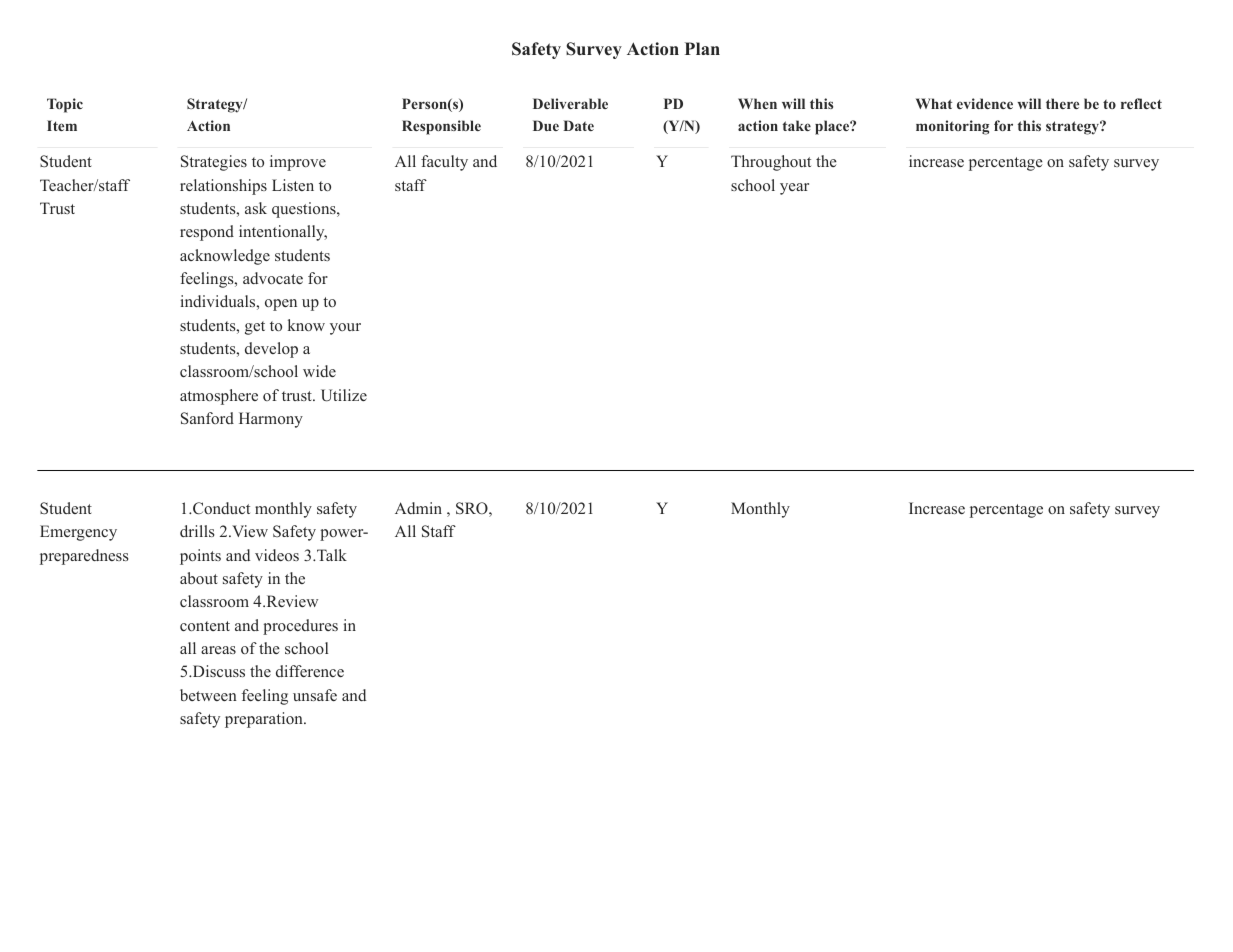 The image size is (1233, 952). I want to click on Admin, so click(418, 508).
